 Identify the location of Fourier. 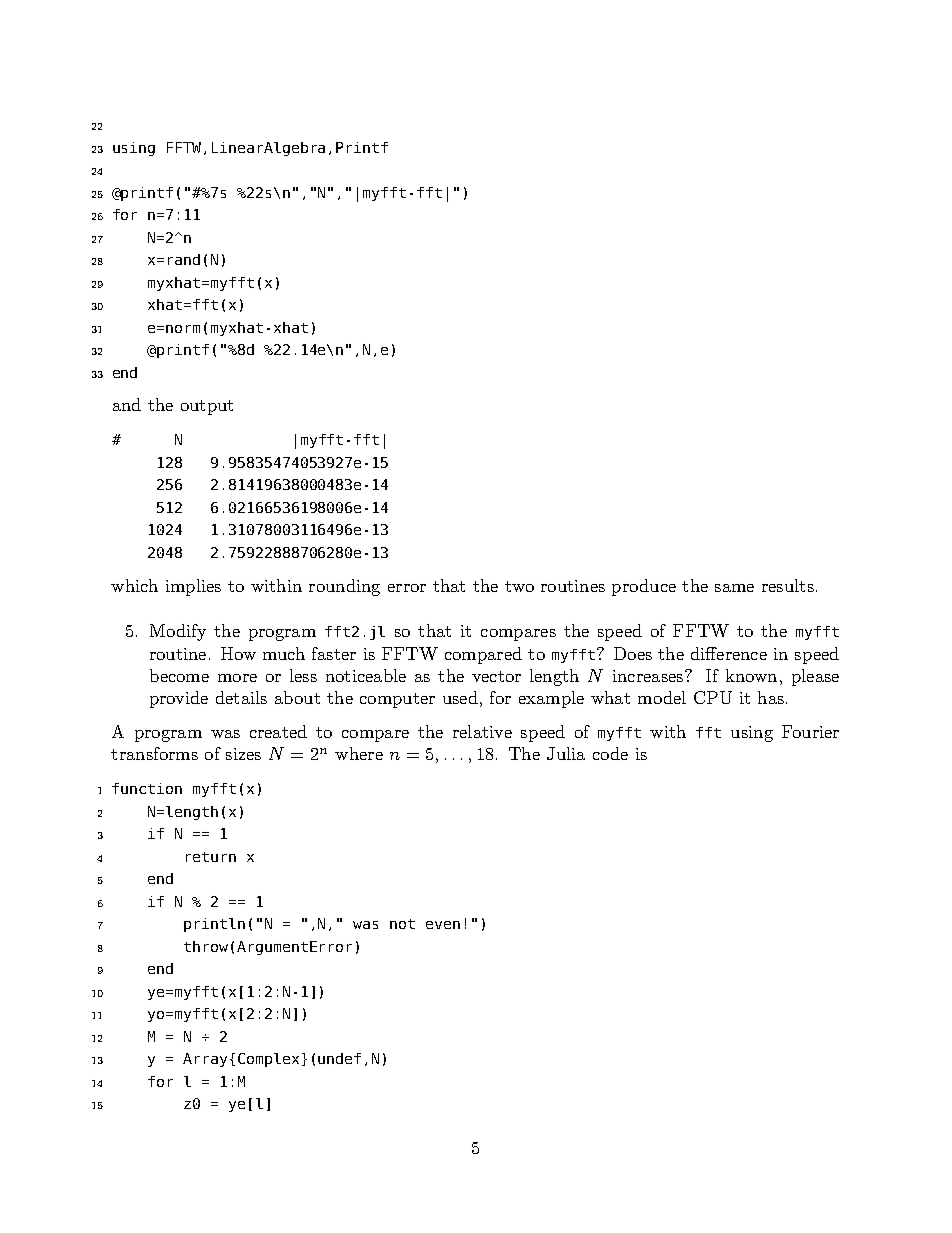
(810, 731).
